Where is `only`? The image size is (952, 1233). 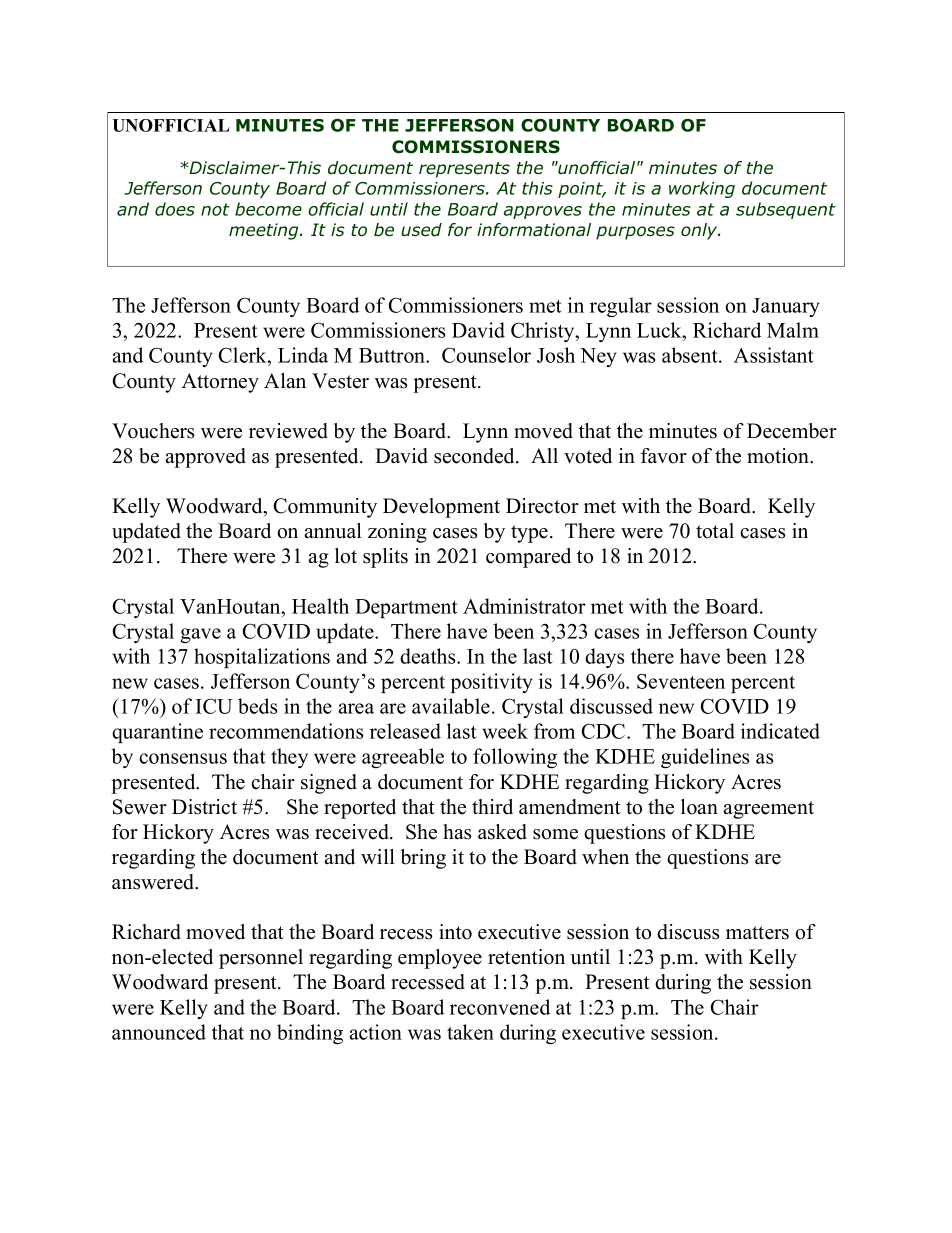 only is located at coordinates (700, 231).
